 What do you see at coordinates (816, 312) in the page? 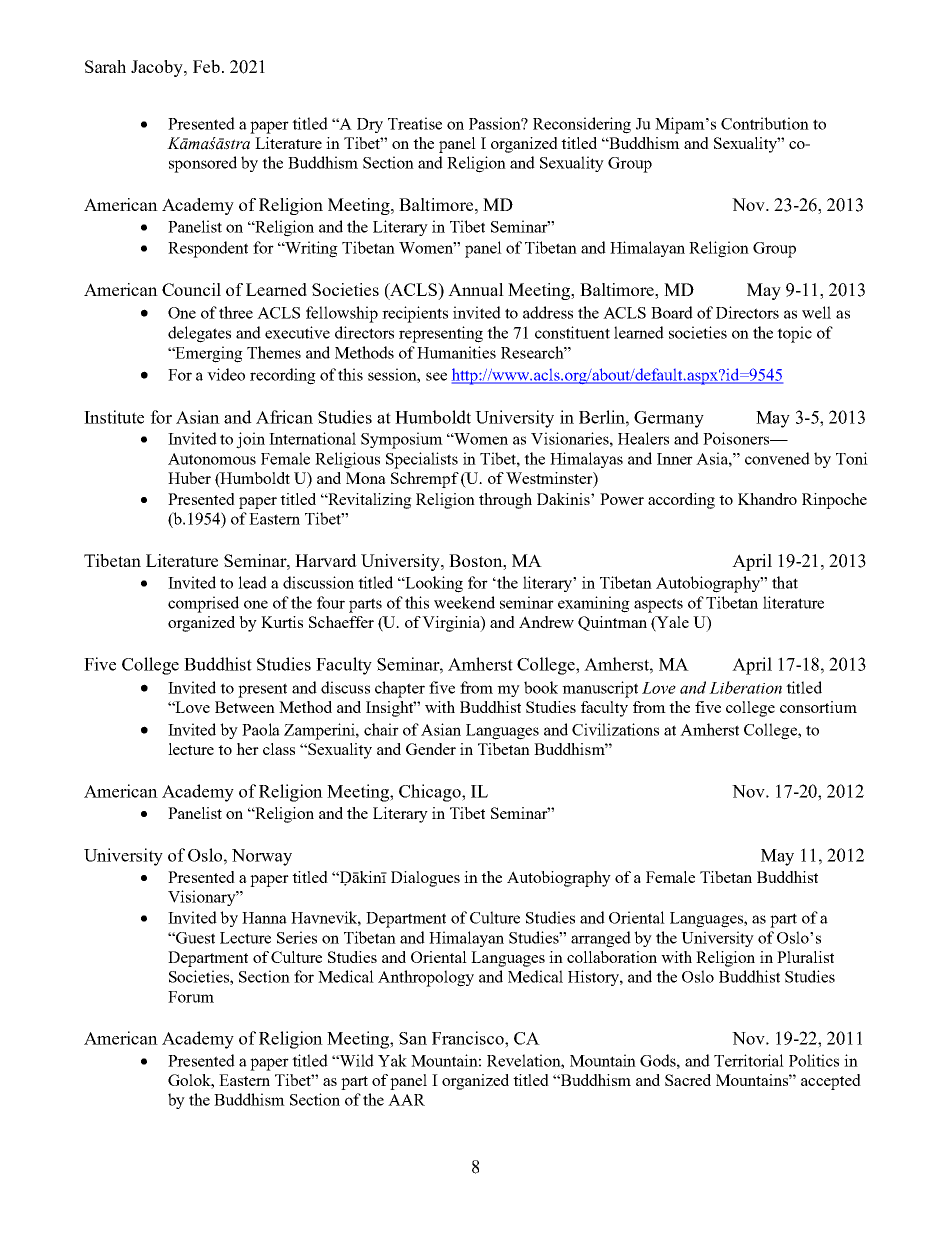
I see `well` at bounding box center [816, 312].
